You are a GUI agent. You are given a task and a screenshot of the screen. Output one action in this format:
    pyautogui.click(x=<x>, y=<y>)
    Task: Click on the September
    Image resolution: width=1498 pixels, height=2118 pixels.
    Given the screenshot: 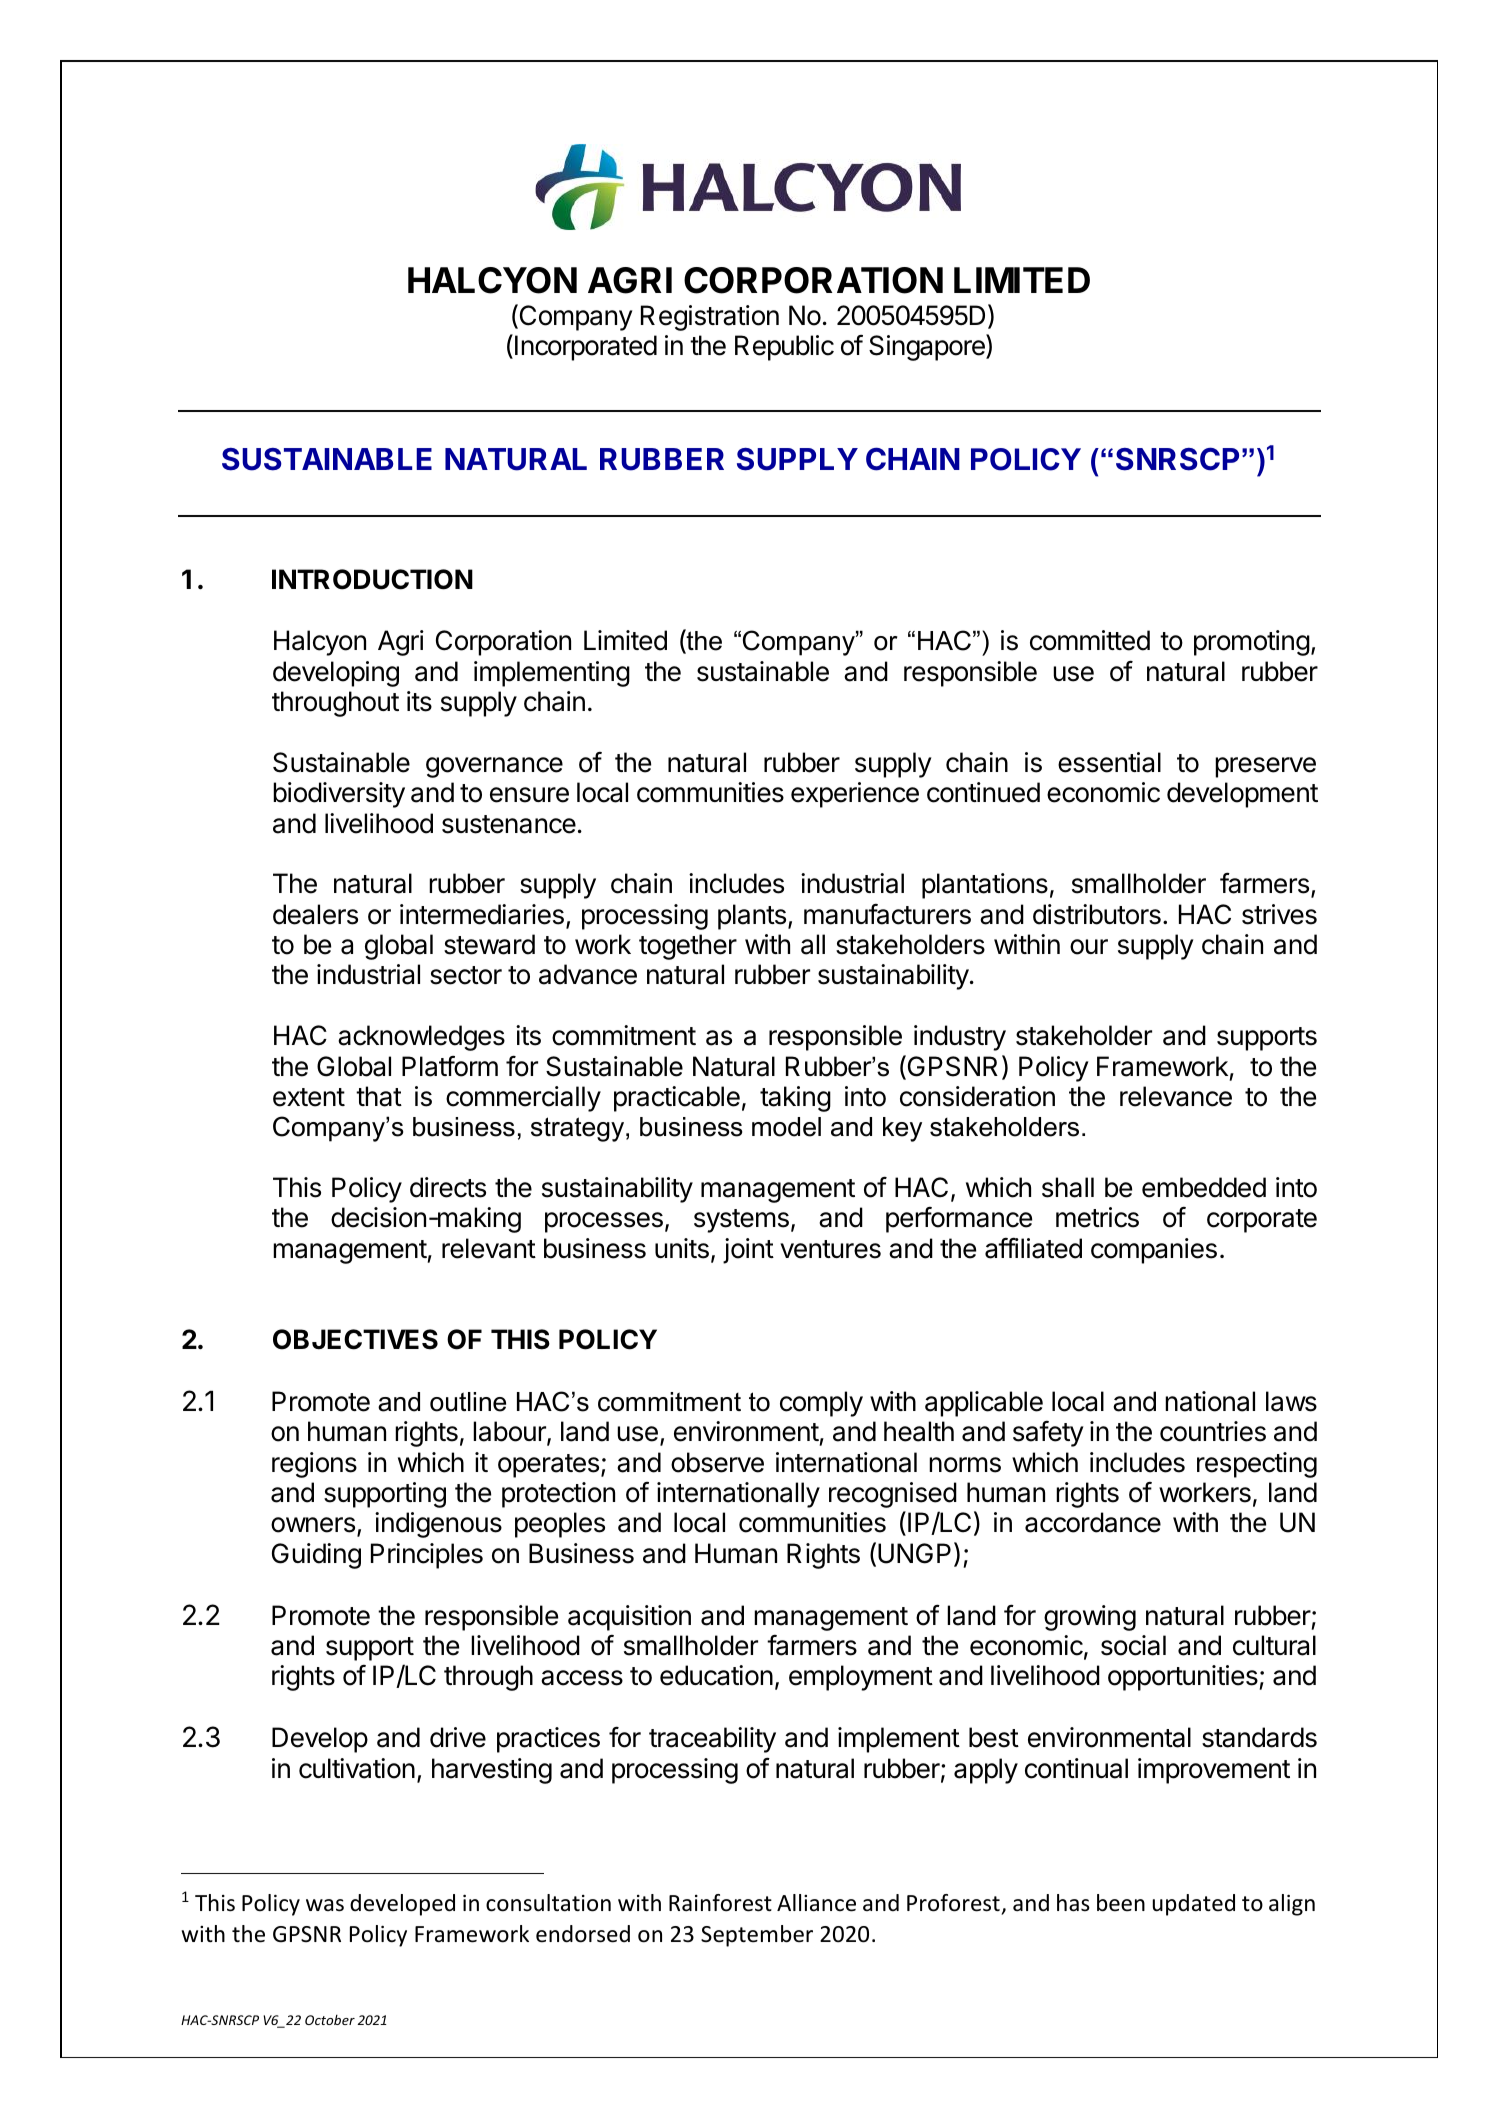 What is the action you would take?
    pyautogui.click(x=757, y=1936)
